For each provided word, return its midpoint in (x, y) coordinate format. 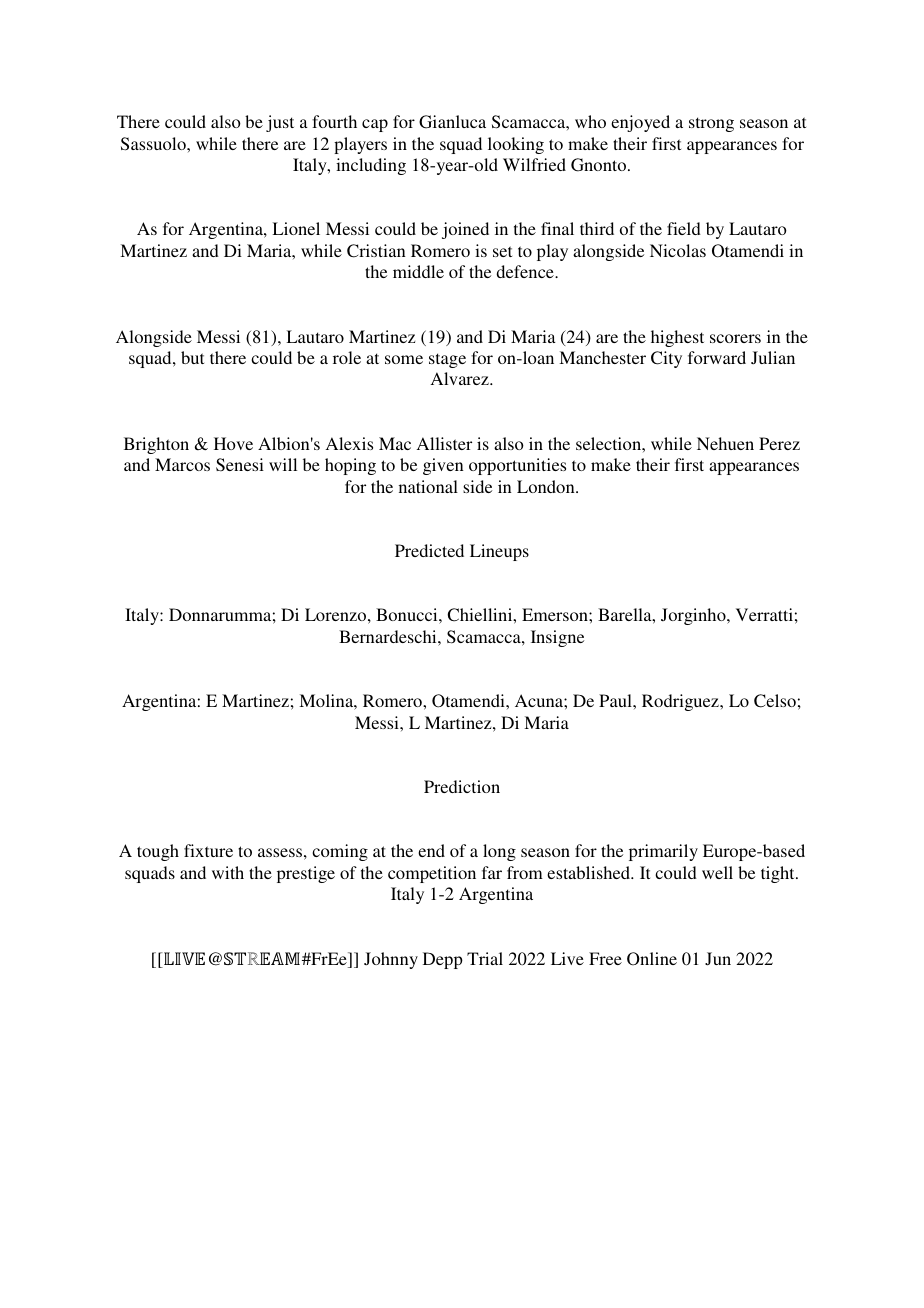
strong (711, 124)
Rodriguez (681, 702)
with (228, 872)
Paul (616, 700)
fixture (208, 850)
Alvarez (461, 378)
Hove (233, 443)
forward (717, 357)
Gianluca (452, 122)
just (280, 123)
